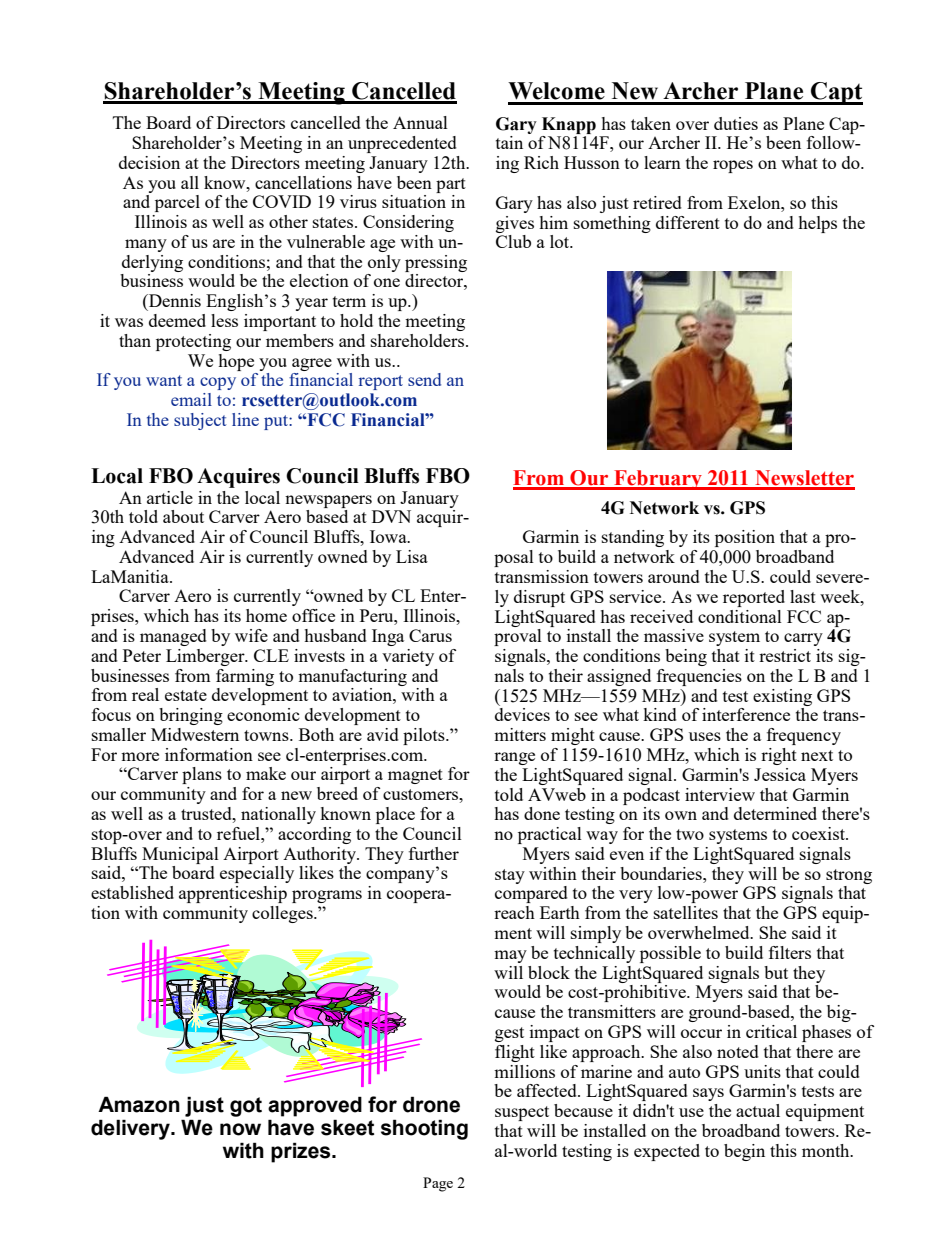 The height and width of the image is (1233, 952). Describe the element at coordinates (424, 379) in the image. I see `send` at that location.
